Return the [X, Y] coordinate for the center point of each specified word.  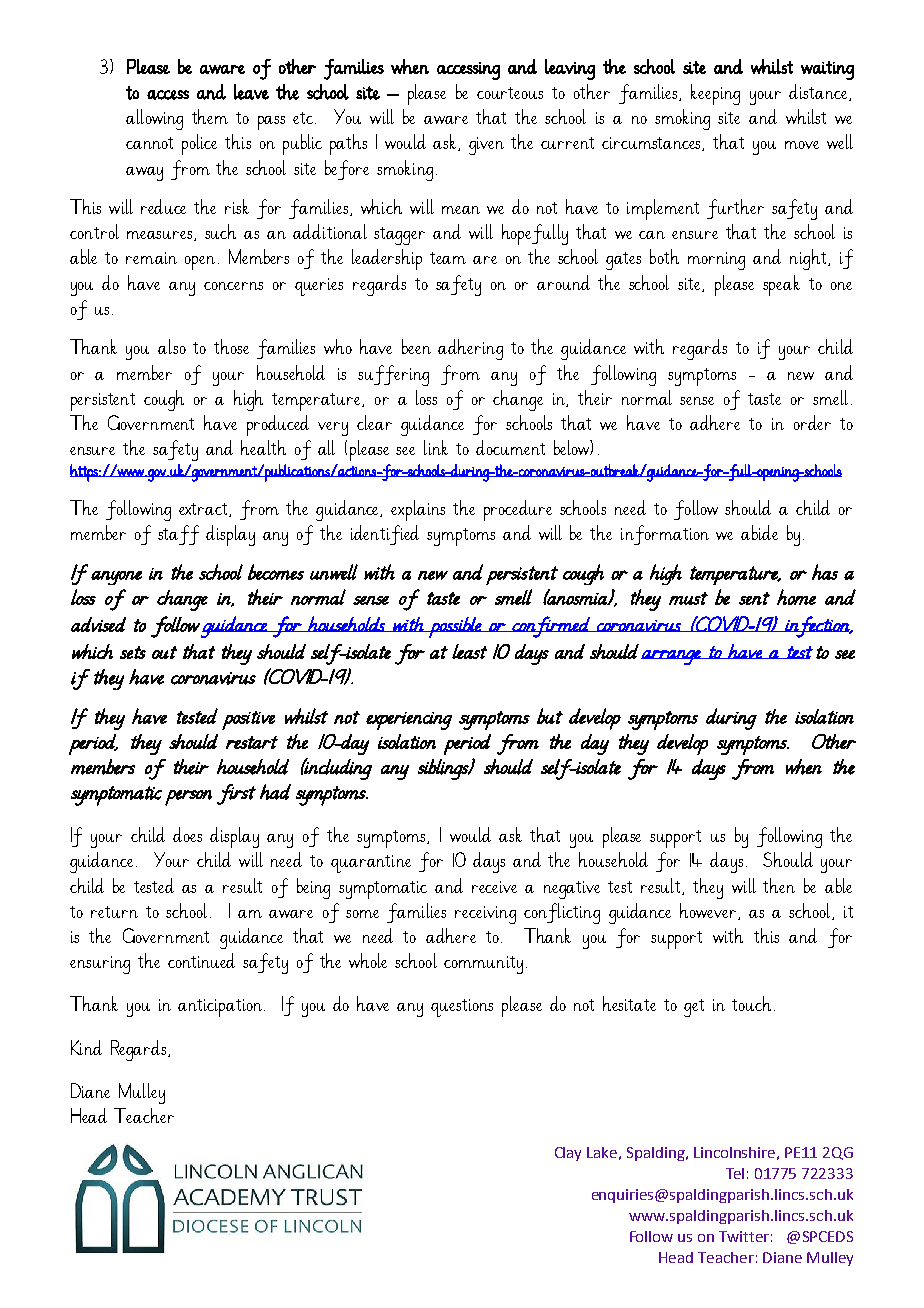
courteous [510, 93]
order [812, 422]
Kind [86, 1047]
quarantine [371, 864]
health [263, 447]
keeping [715, 94]
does [187, 834]
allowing [154, 119]
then [779, 885]
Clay [568, 1154]
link [436, 447]
